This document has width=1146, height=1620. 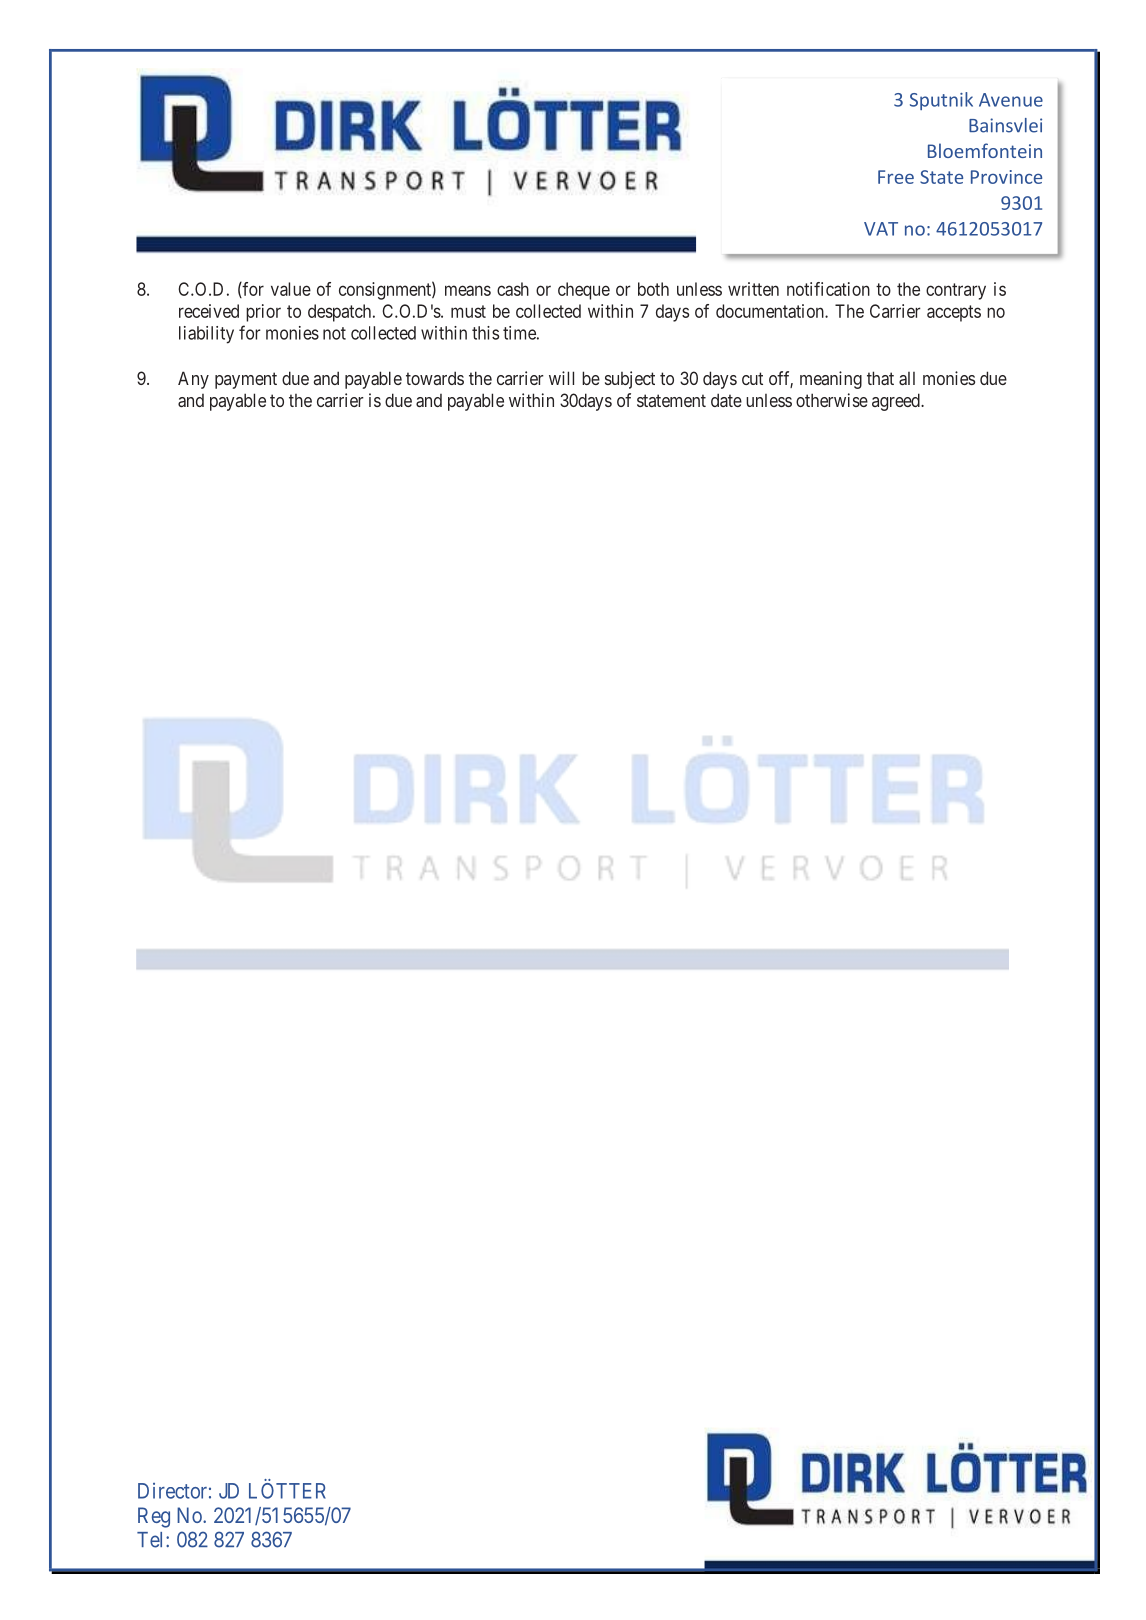 What do you see at coordinates (561, 378) in the document?
I see `will` at bounding box center [561, 378].
